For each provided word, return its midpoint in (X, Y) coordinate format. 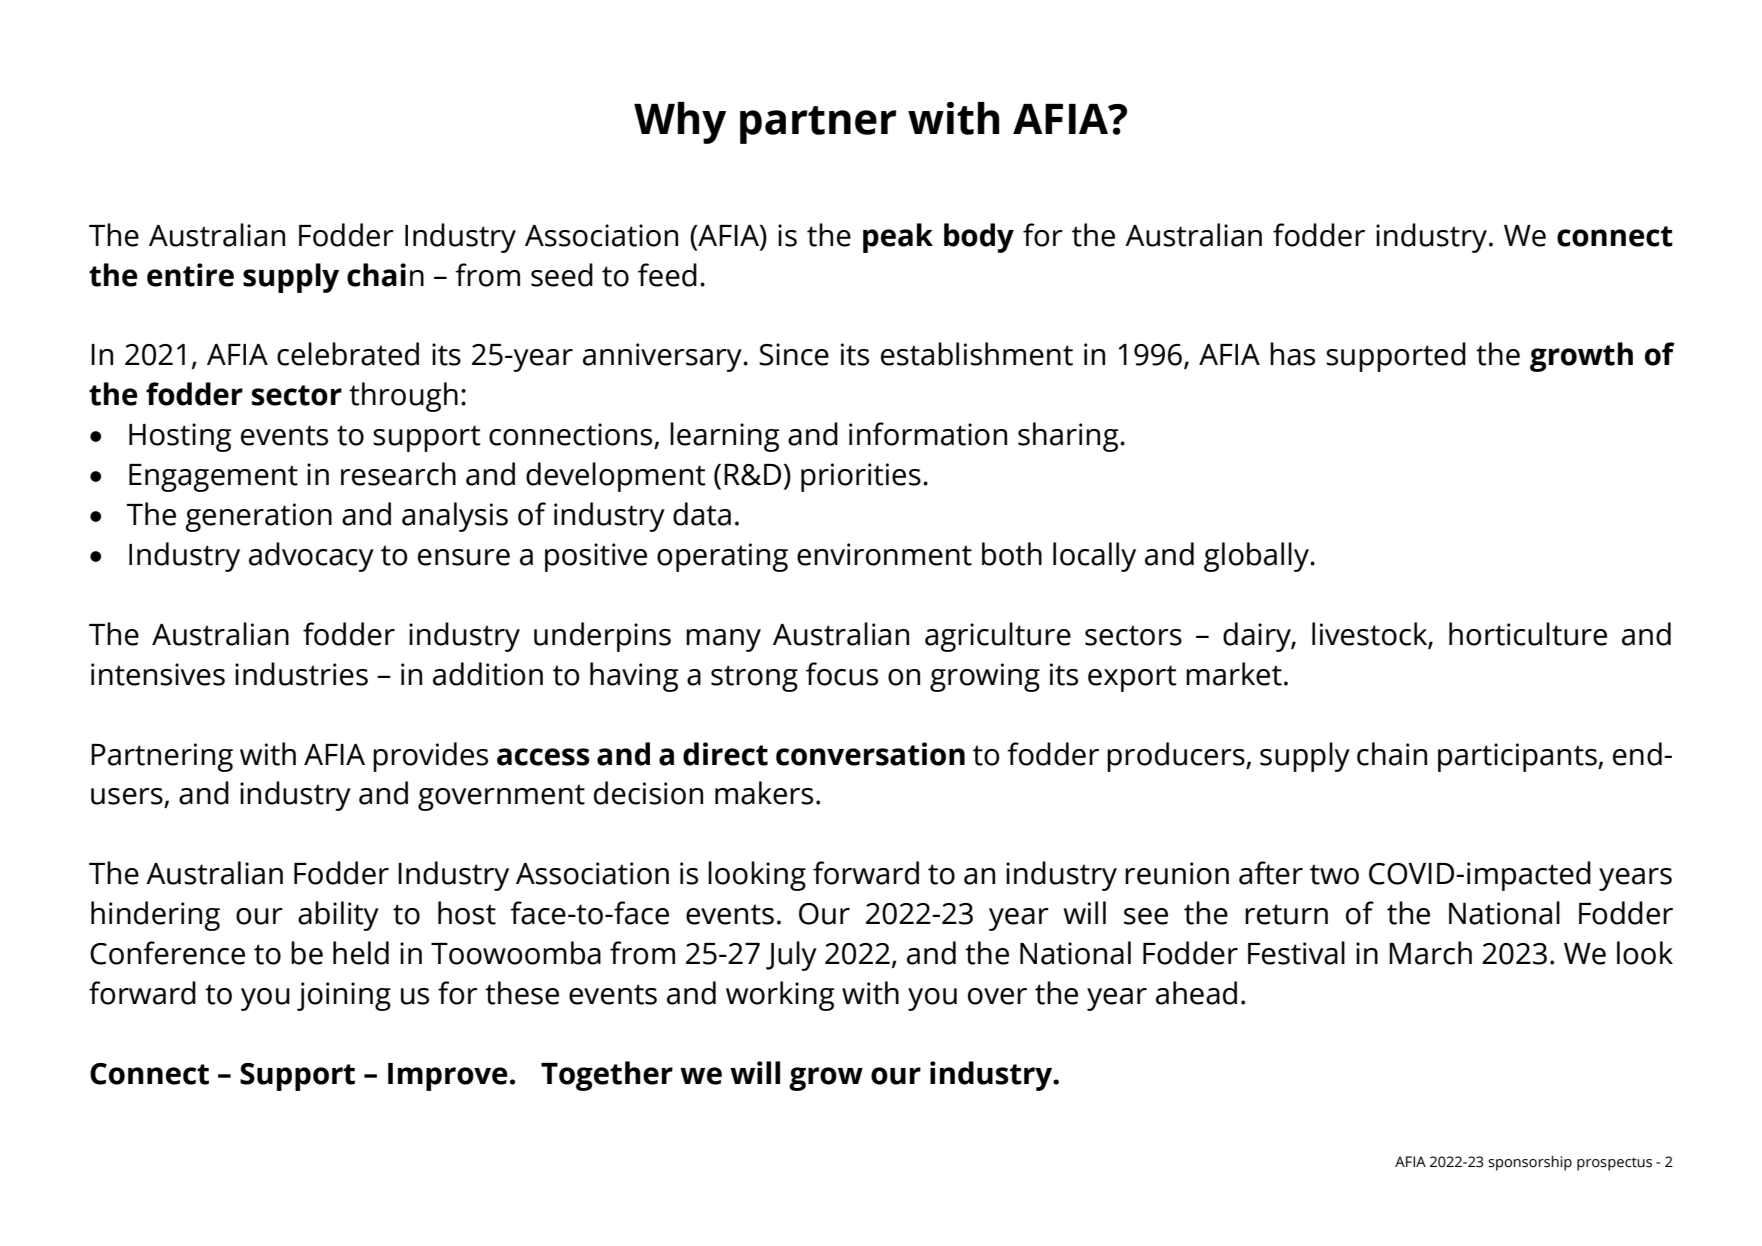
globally (1257, 557)
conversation (870, 754)
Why (680, 123)
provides (430, 757)
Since (794, 354)
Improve (448, 1077)
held (361, 953)
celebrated (348, 354)
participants (1518, 757)
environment (884, 554)
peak (898, 238)
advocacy (311, 557)
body (979, 238)
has (1292, 354)
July (791, 956)
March (1430, 953)
